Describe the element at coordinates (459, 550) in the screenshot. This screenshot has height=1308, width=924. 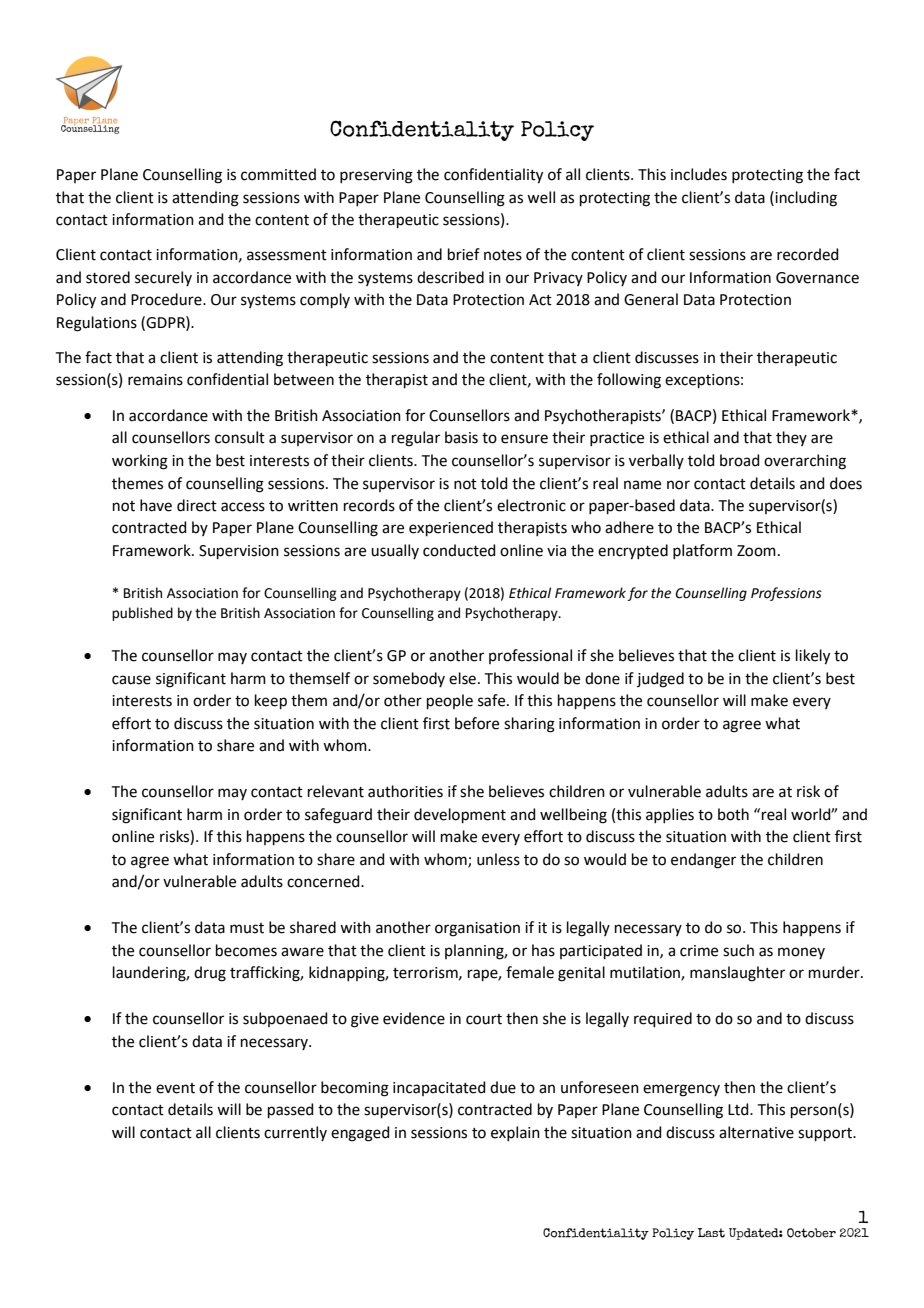
I see `conducted` at that location.
